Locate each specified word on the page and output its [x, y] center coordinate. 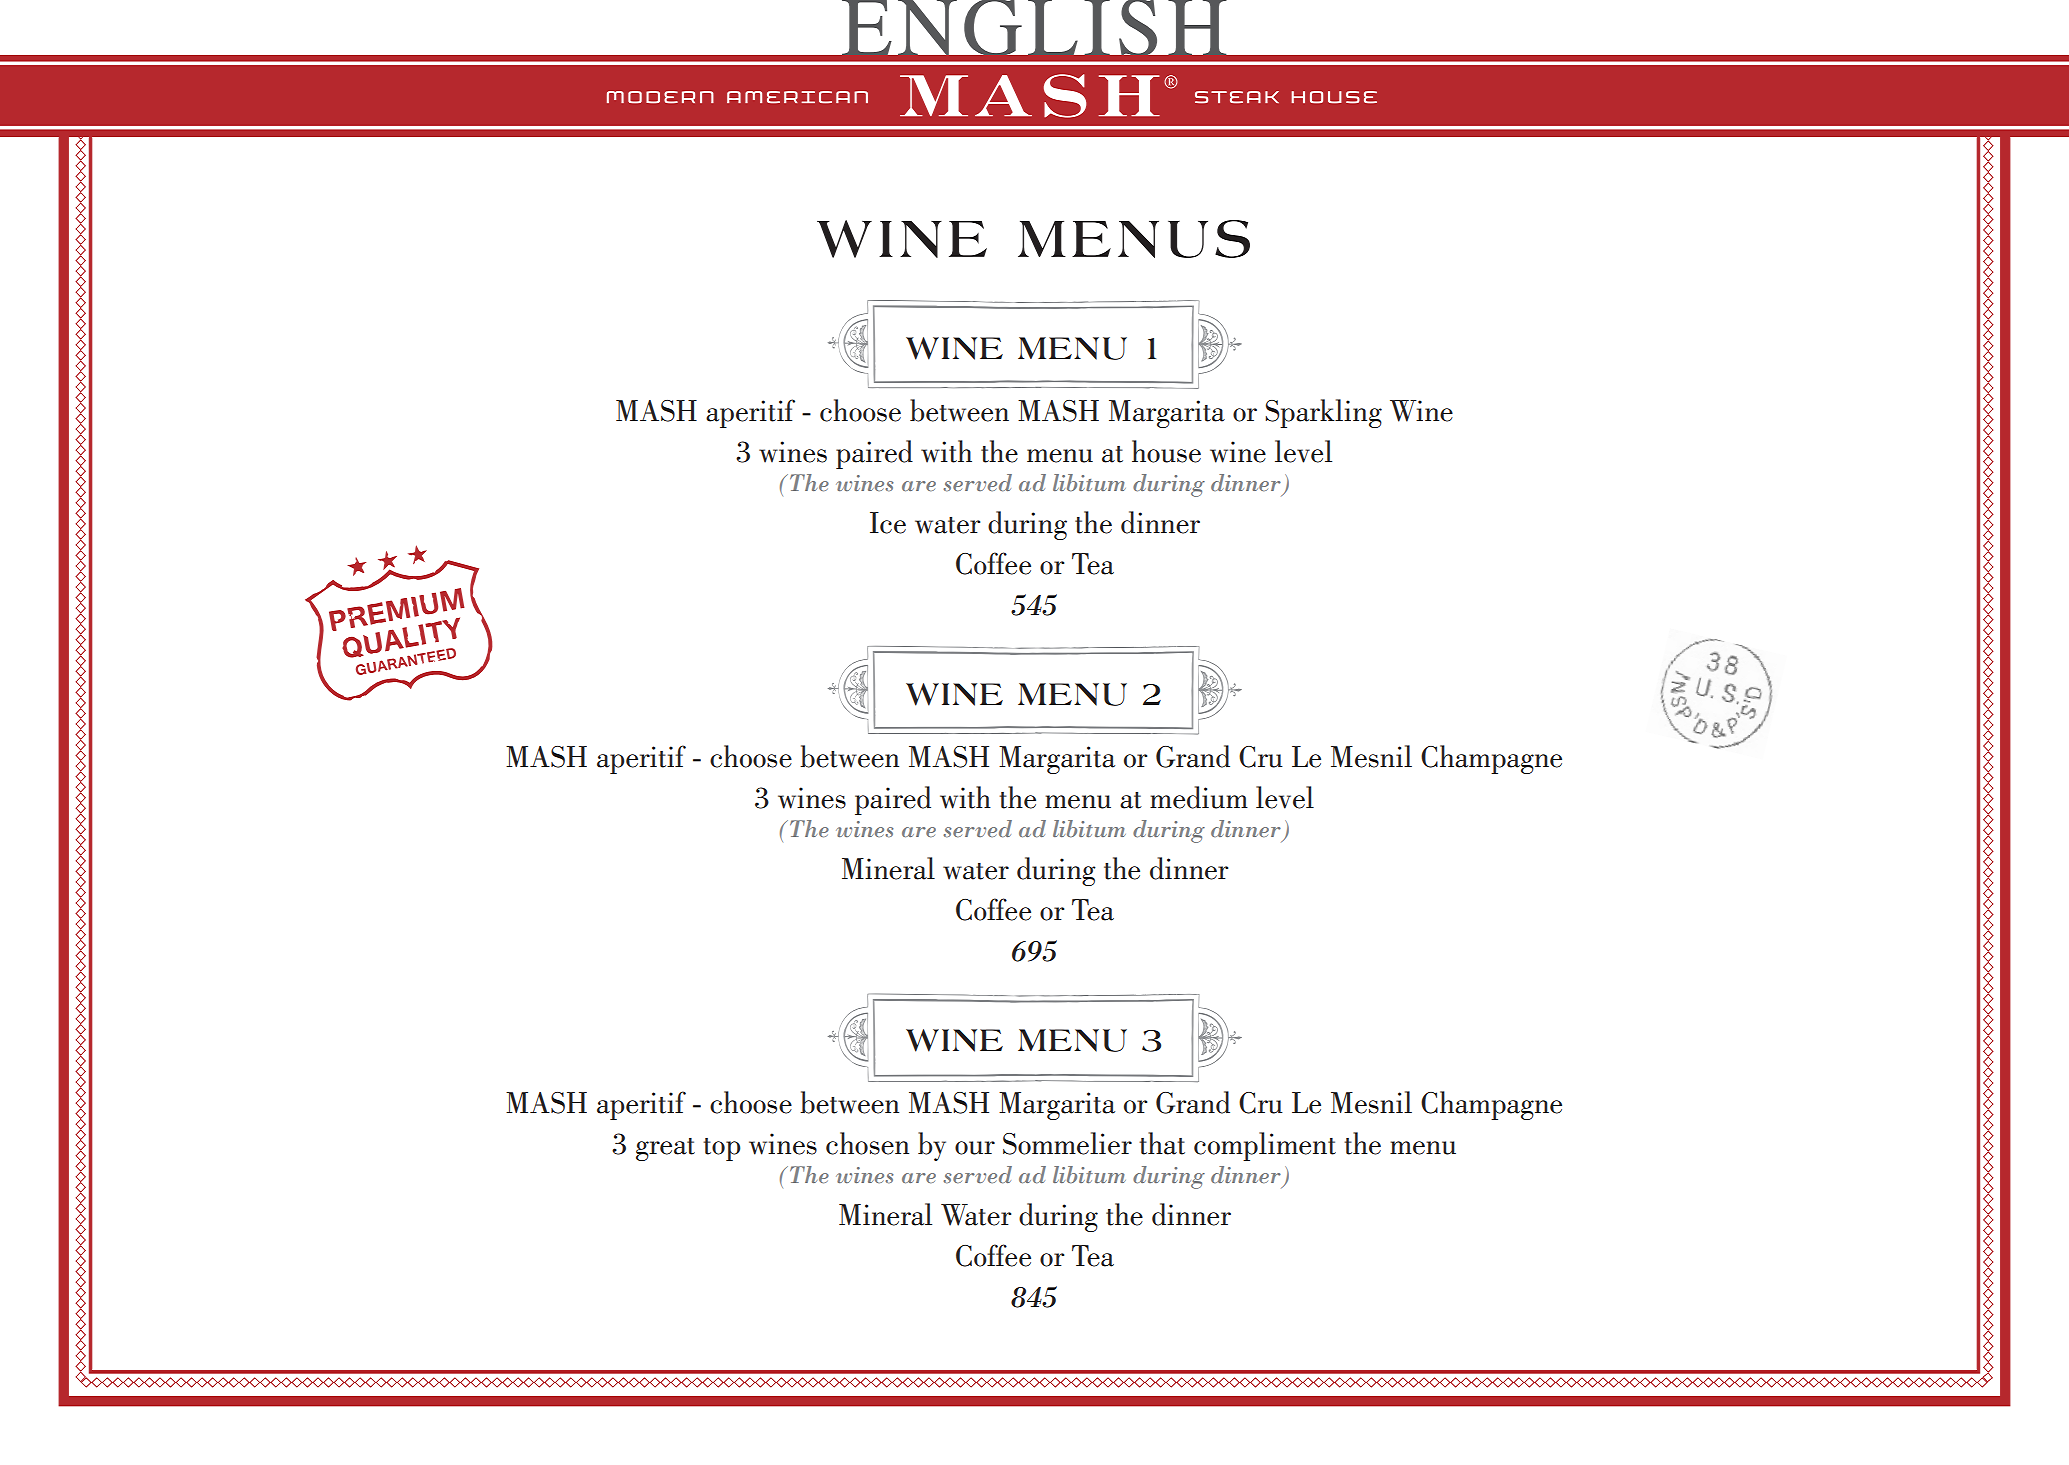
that [1162, 1143]
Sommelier [1067, 1143]
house [1166, 451]
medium [1199, 797]
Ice [888, 523]
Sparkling [1323, 413]
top [722, 1149]
